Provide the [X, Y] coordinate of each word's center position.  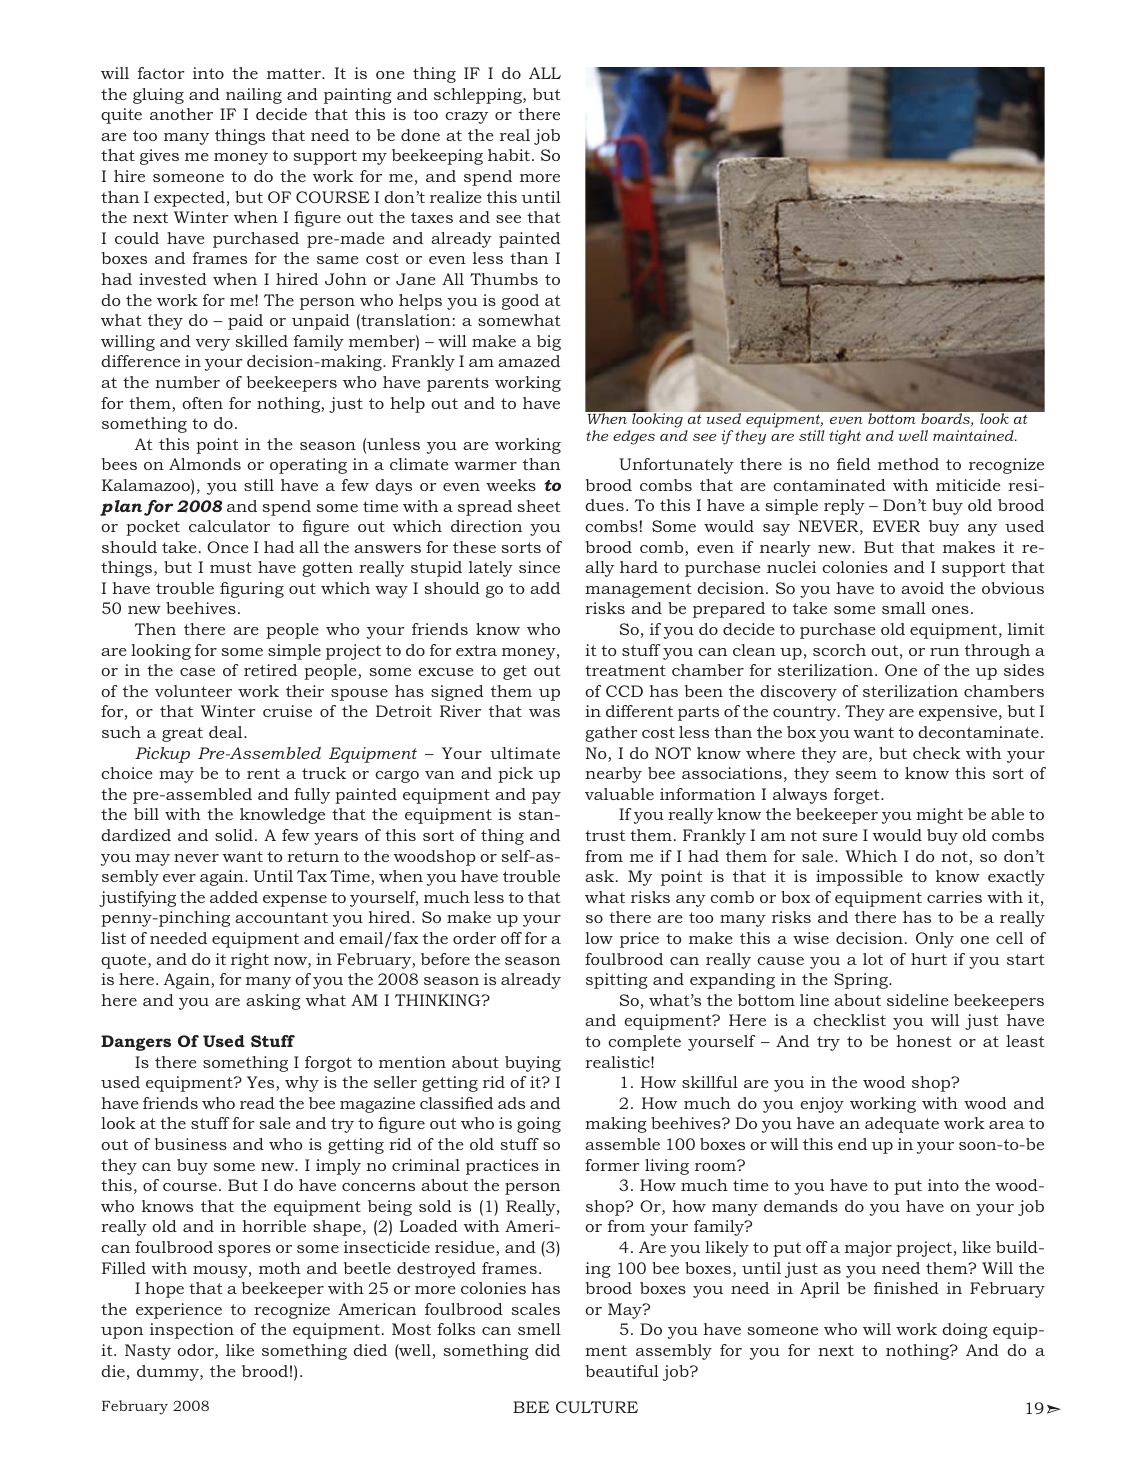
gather [611, 734]
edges [634, 437]
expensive [959, 713]
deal [227, 732]
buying [533, 1064]
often [202, 403]
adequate [902, 1125]
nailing [254, 96]
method [908, 464]
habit [510, 155]
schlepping [479, 96]
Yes [262, 1083]
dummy [169, 1373]
